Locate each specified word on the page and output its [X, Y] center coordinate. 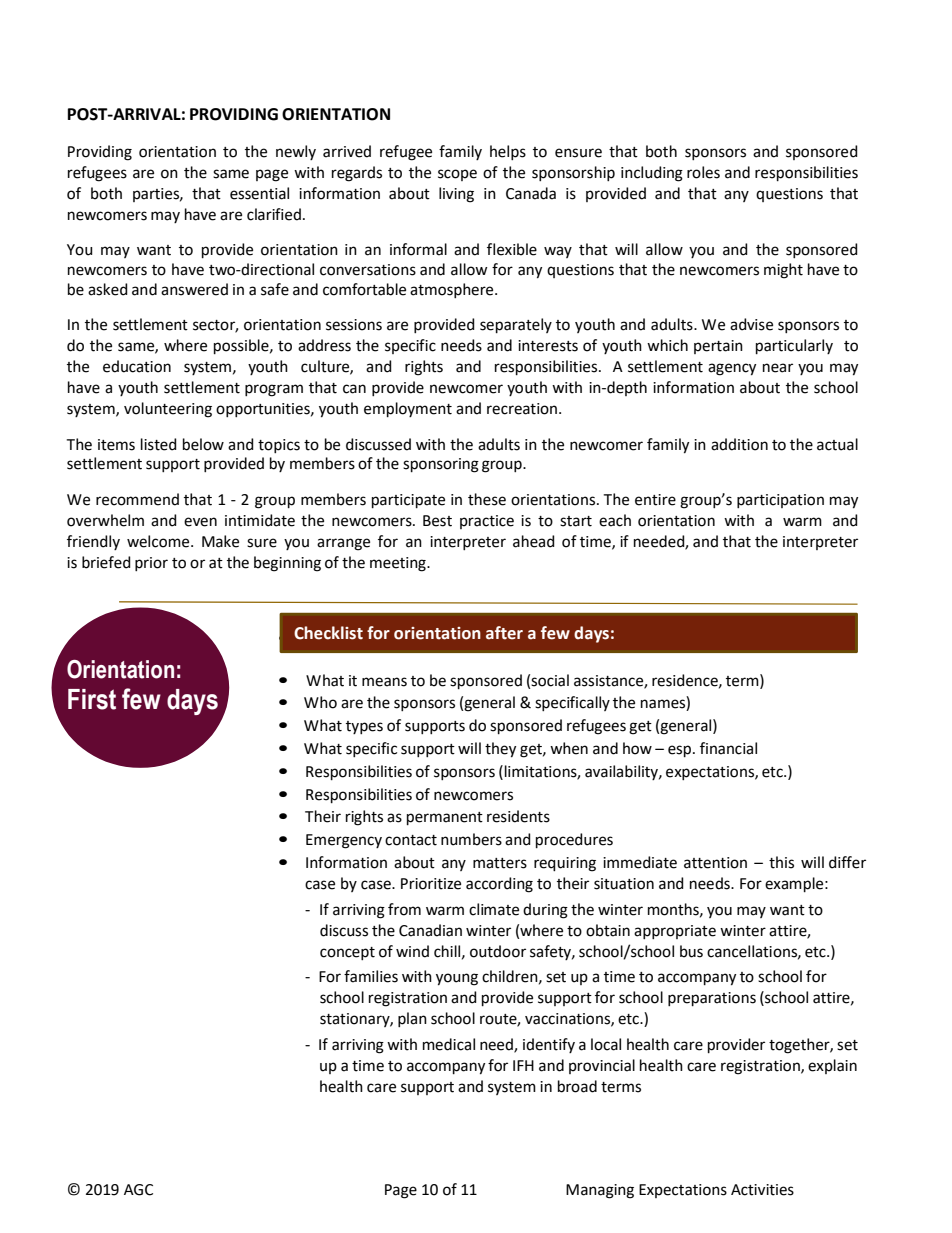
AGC [138, 1190]
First [92, 699]
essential [259, 193]
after [504, 633]
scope [457, 175]
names [664, 705]
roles [703, 172]
